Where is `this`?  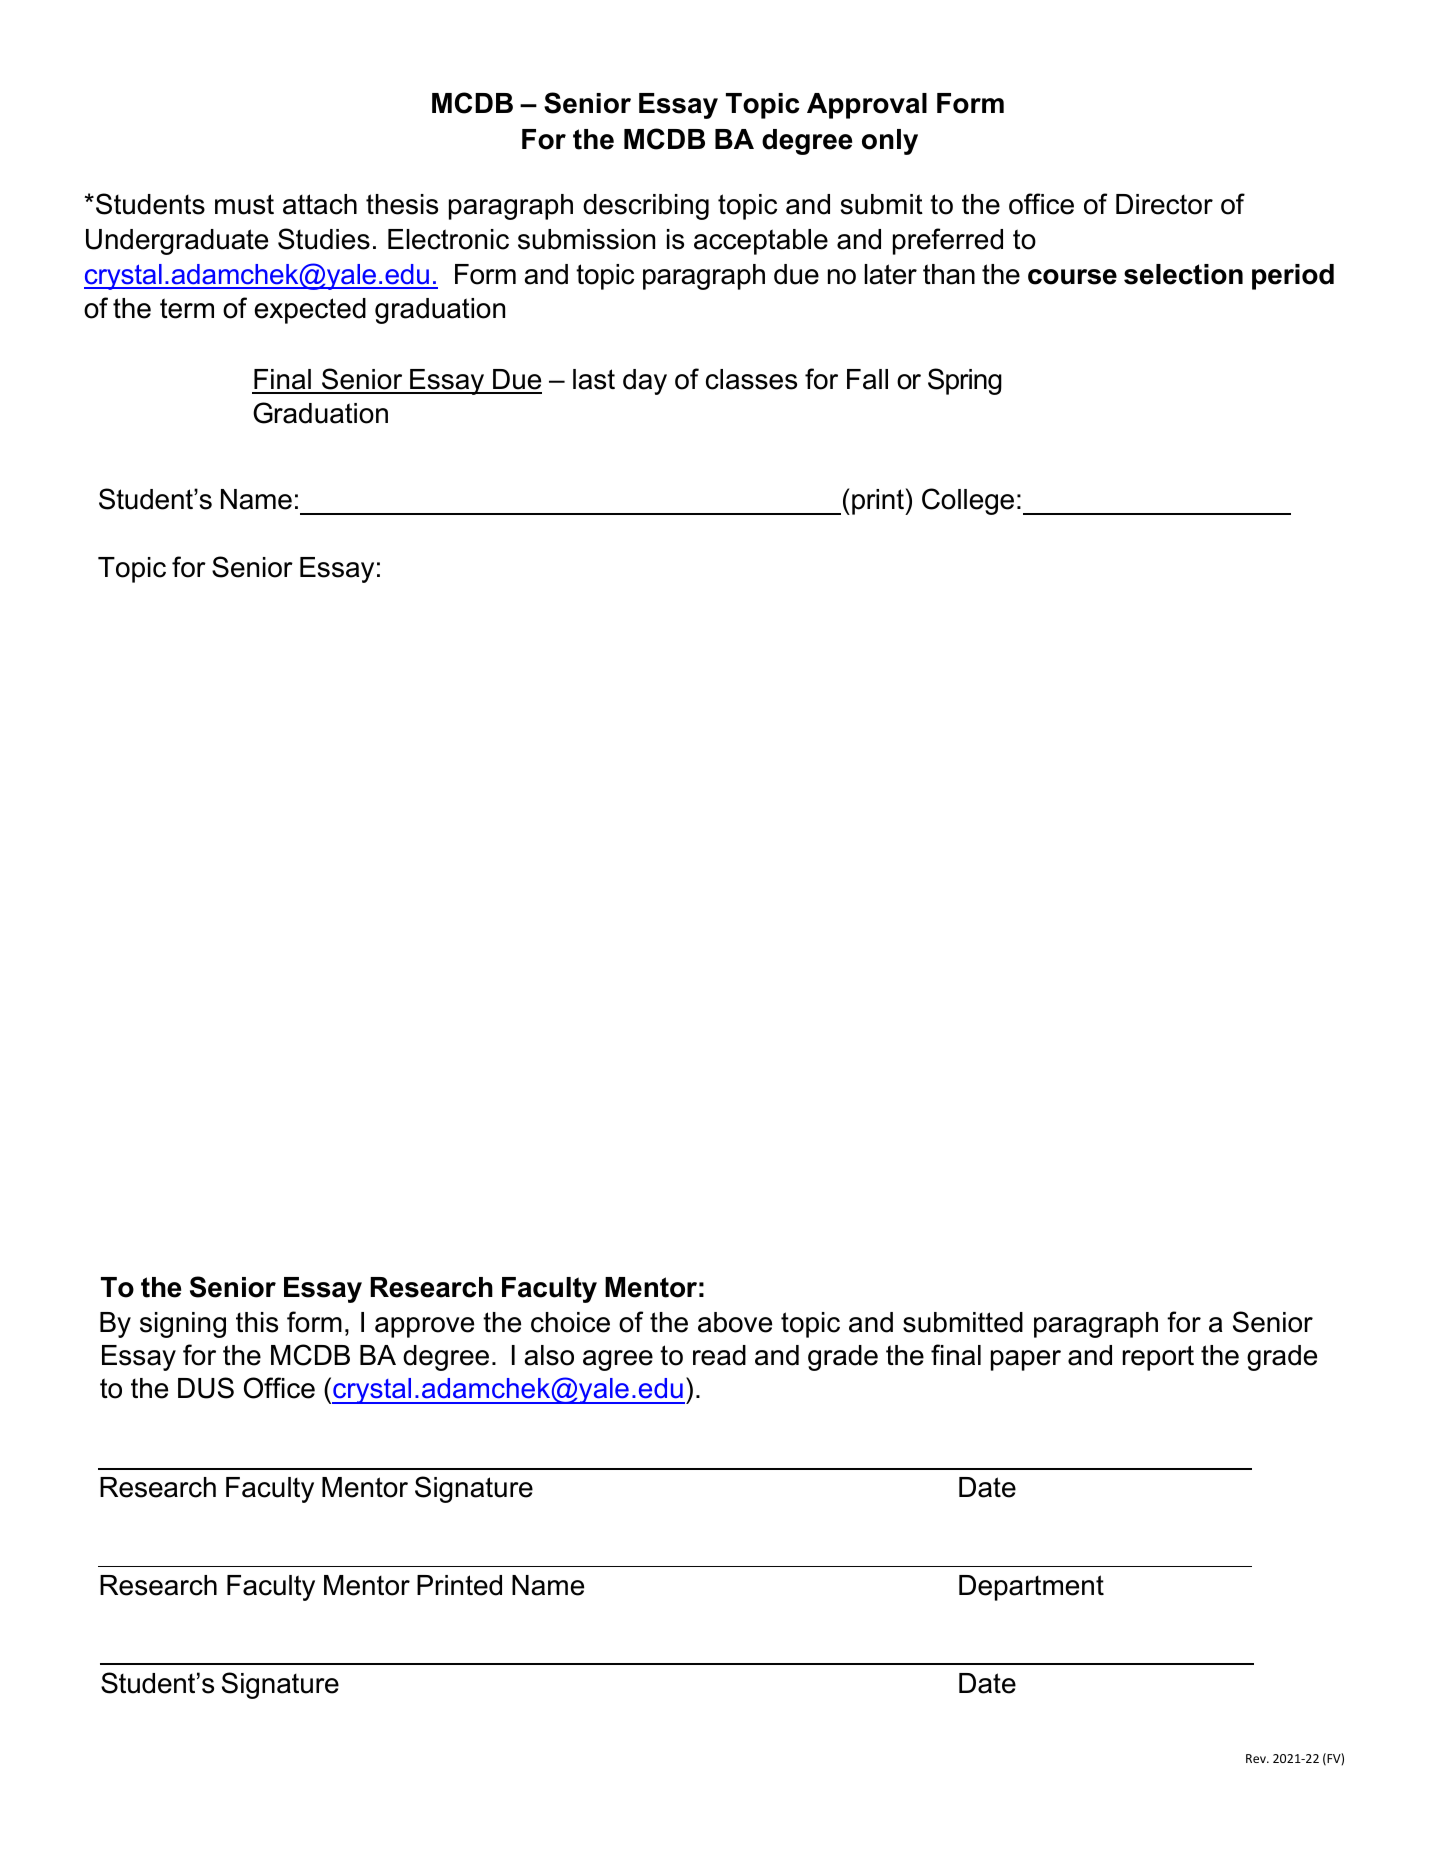
this is located at coordinates (257, 1322).
